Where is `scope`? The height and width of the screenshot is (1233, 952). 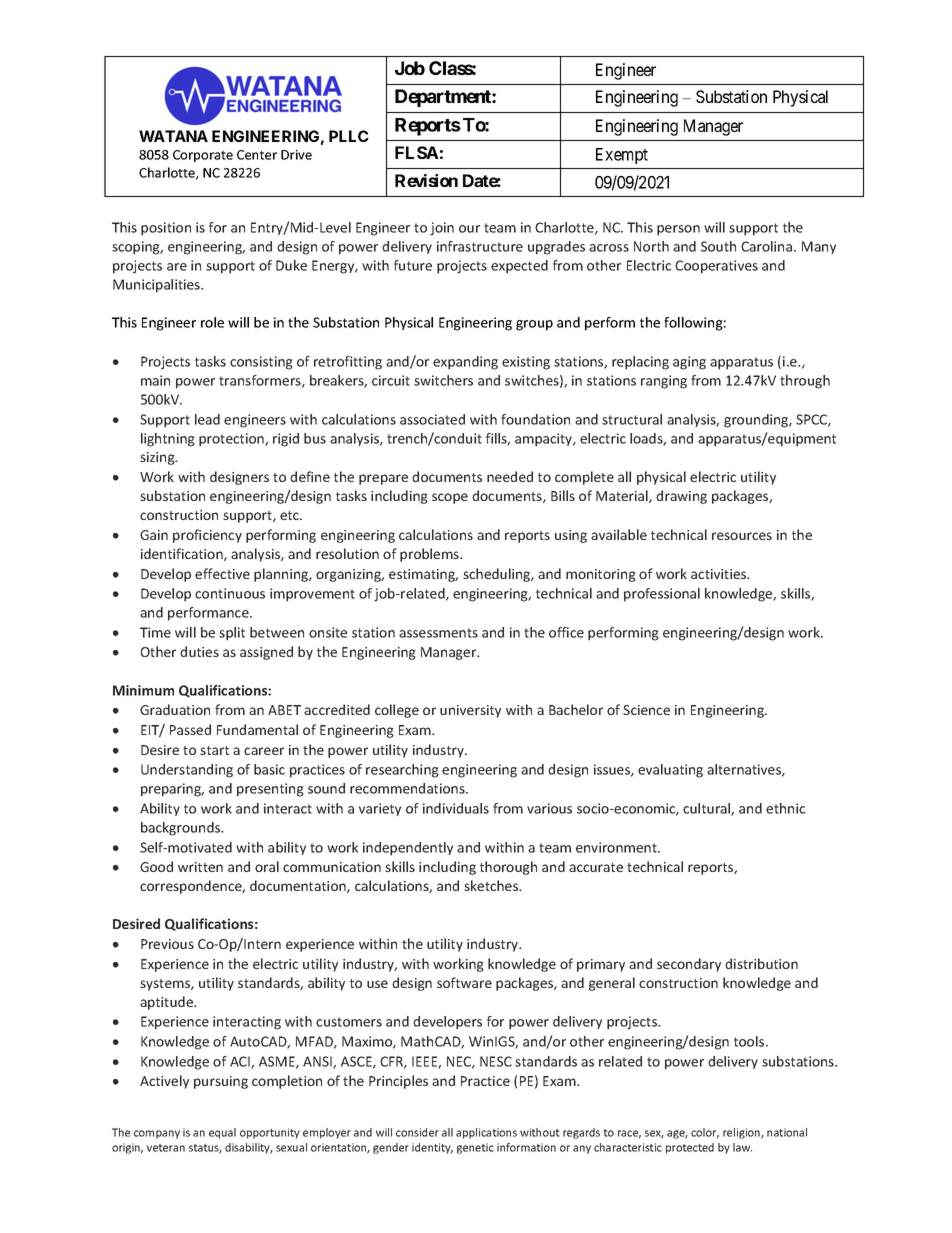
scope is located at coordinates (450, 498).
